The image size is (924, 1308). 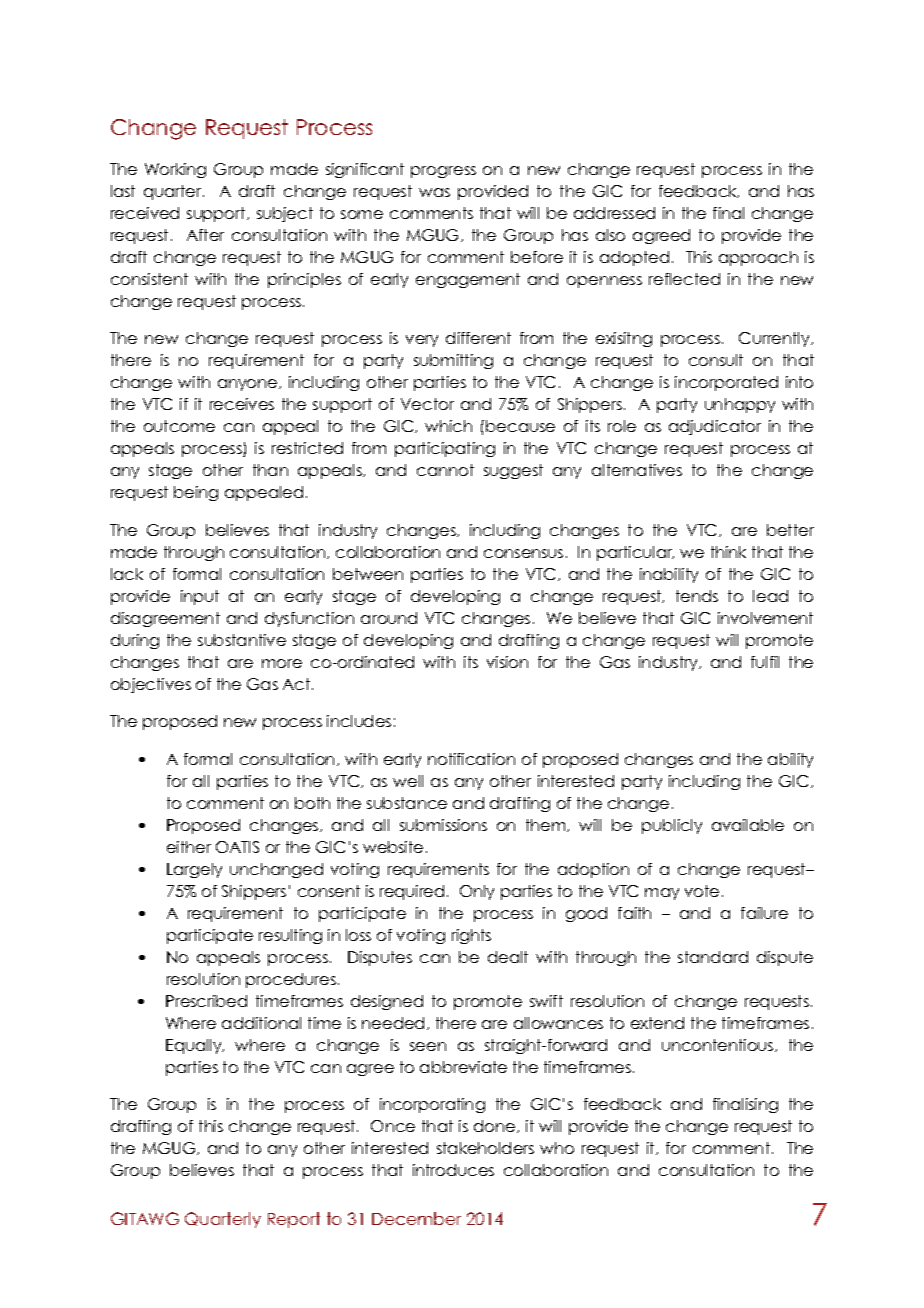 What do you see at coordinates (477, 892) in the screenshot?
I see `Only` at bounding box center [477, 892].
